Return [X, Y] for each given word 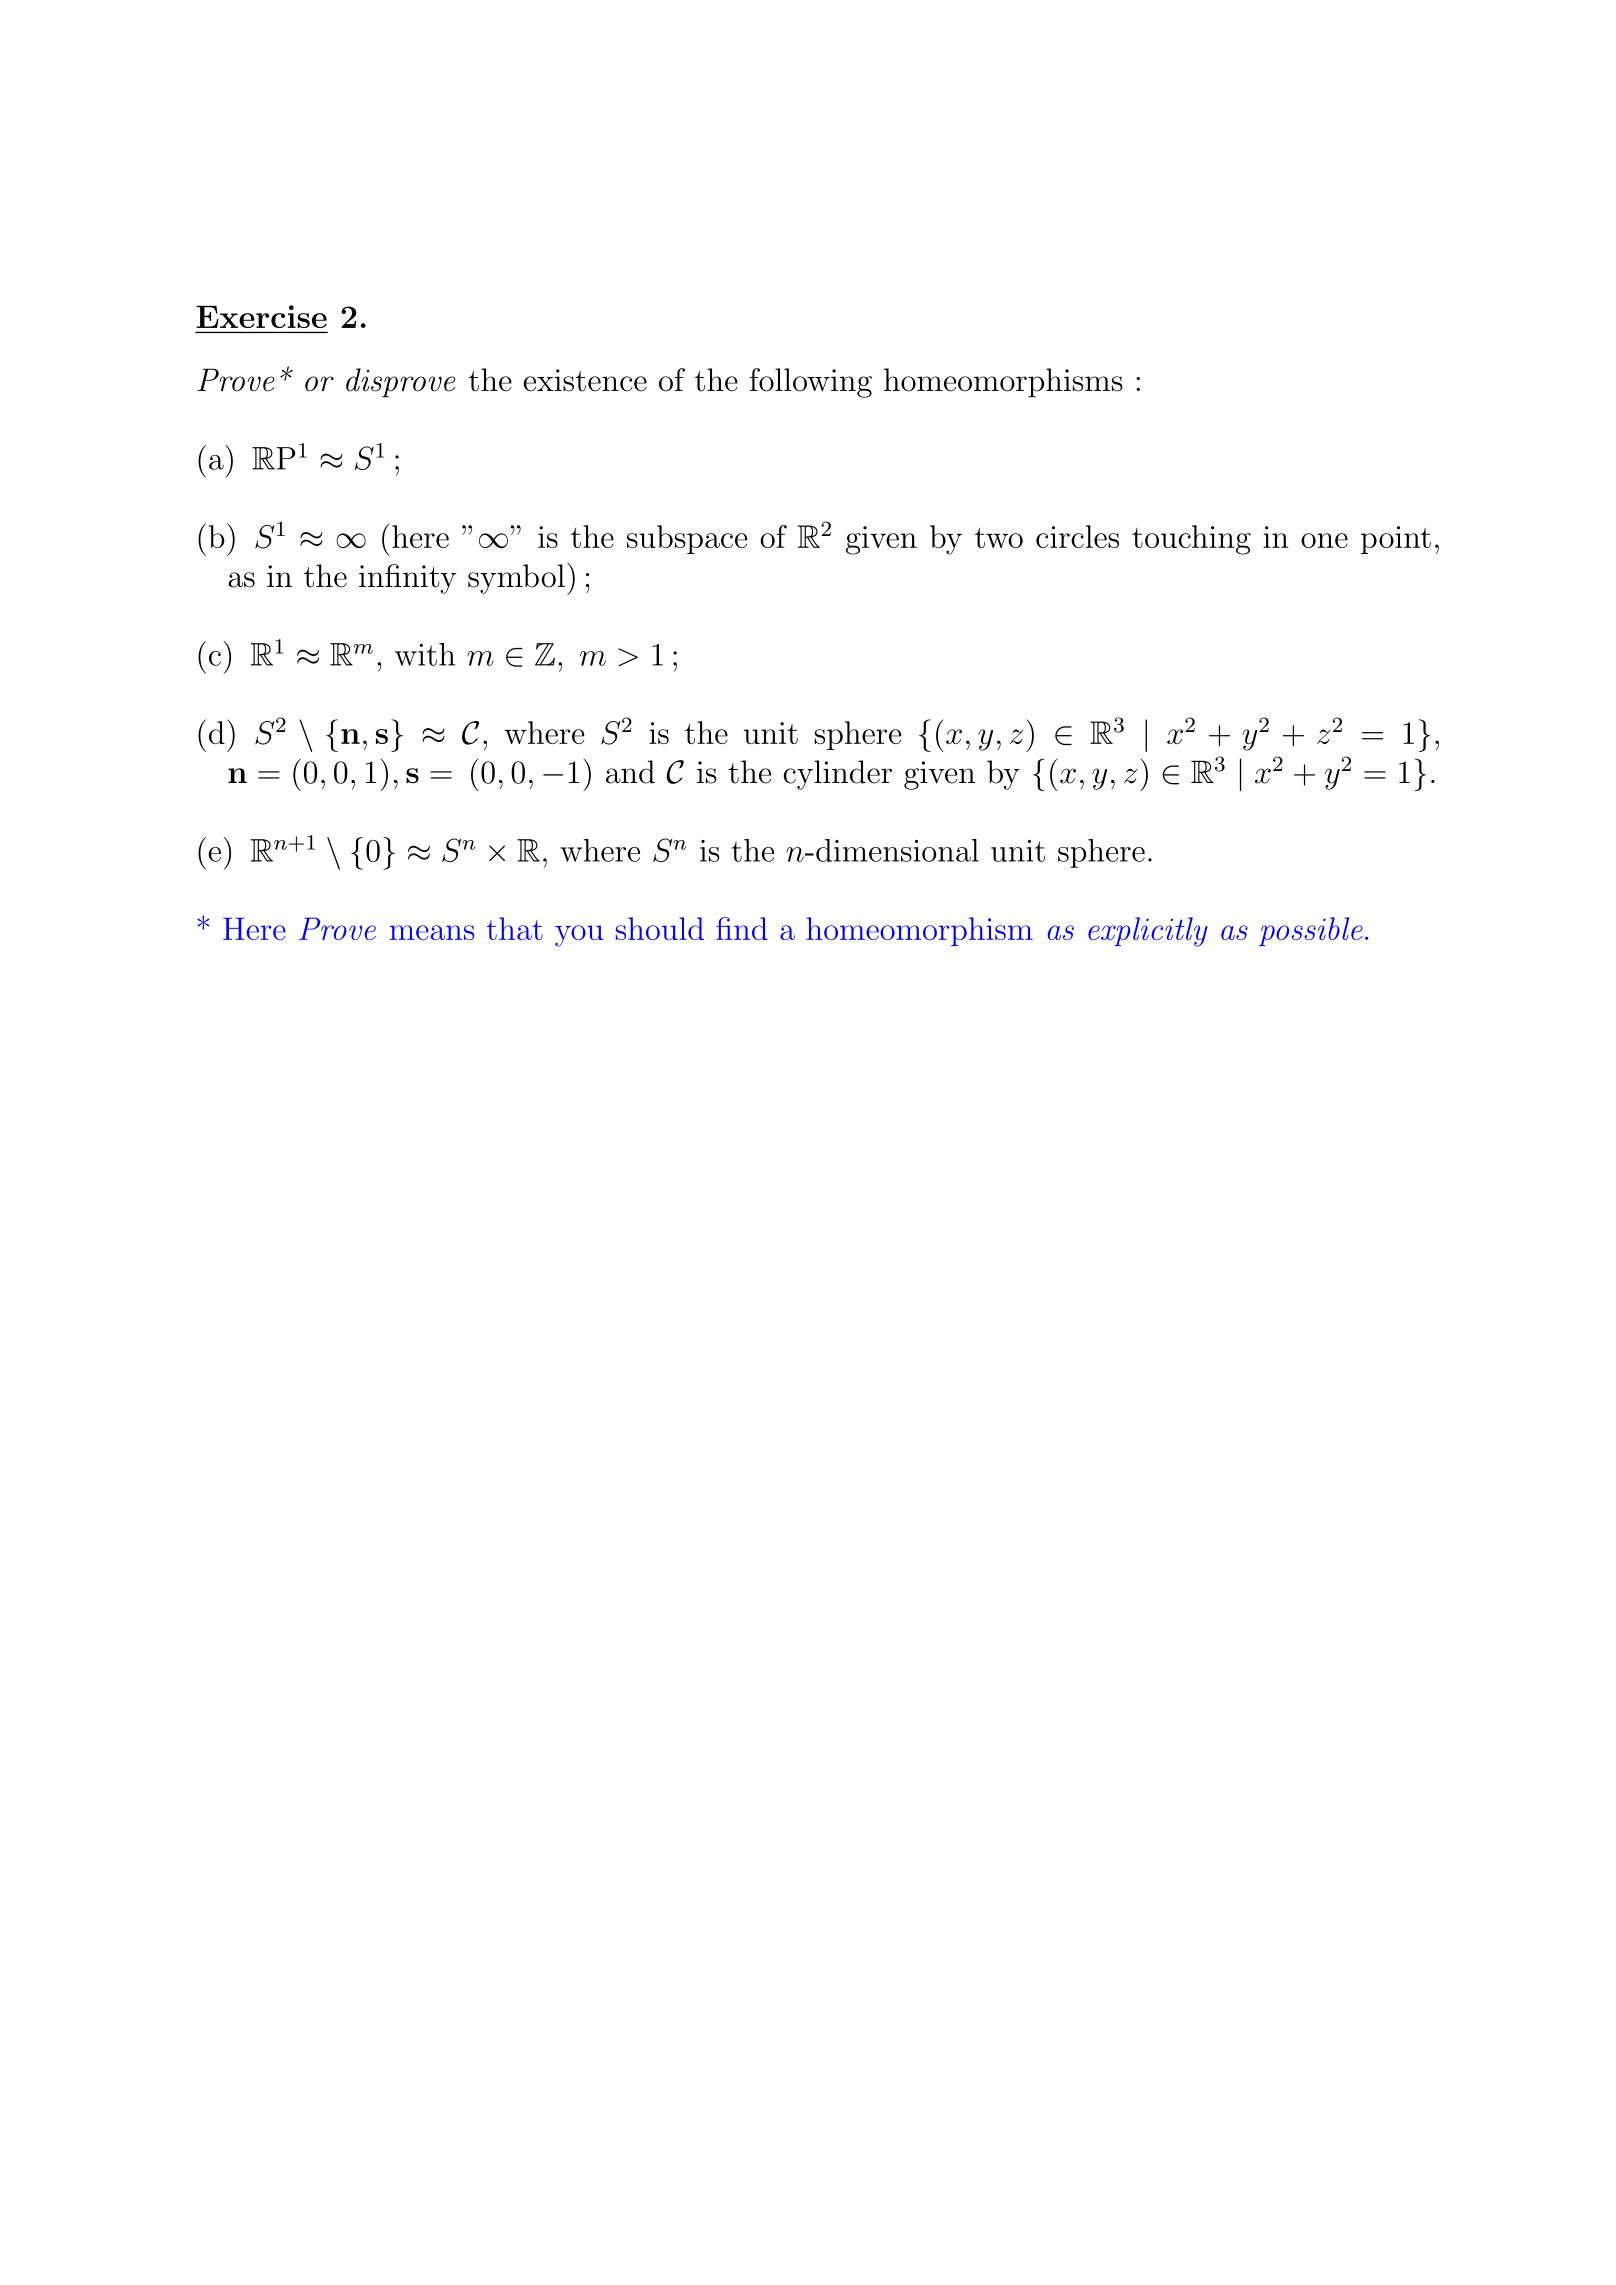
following [811, 383]
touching [1191, 540]
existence [585, 380]
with [425, 654]
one [1324, 540]
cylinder [837, 775]
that [514, 928]
